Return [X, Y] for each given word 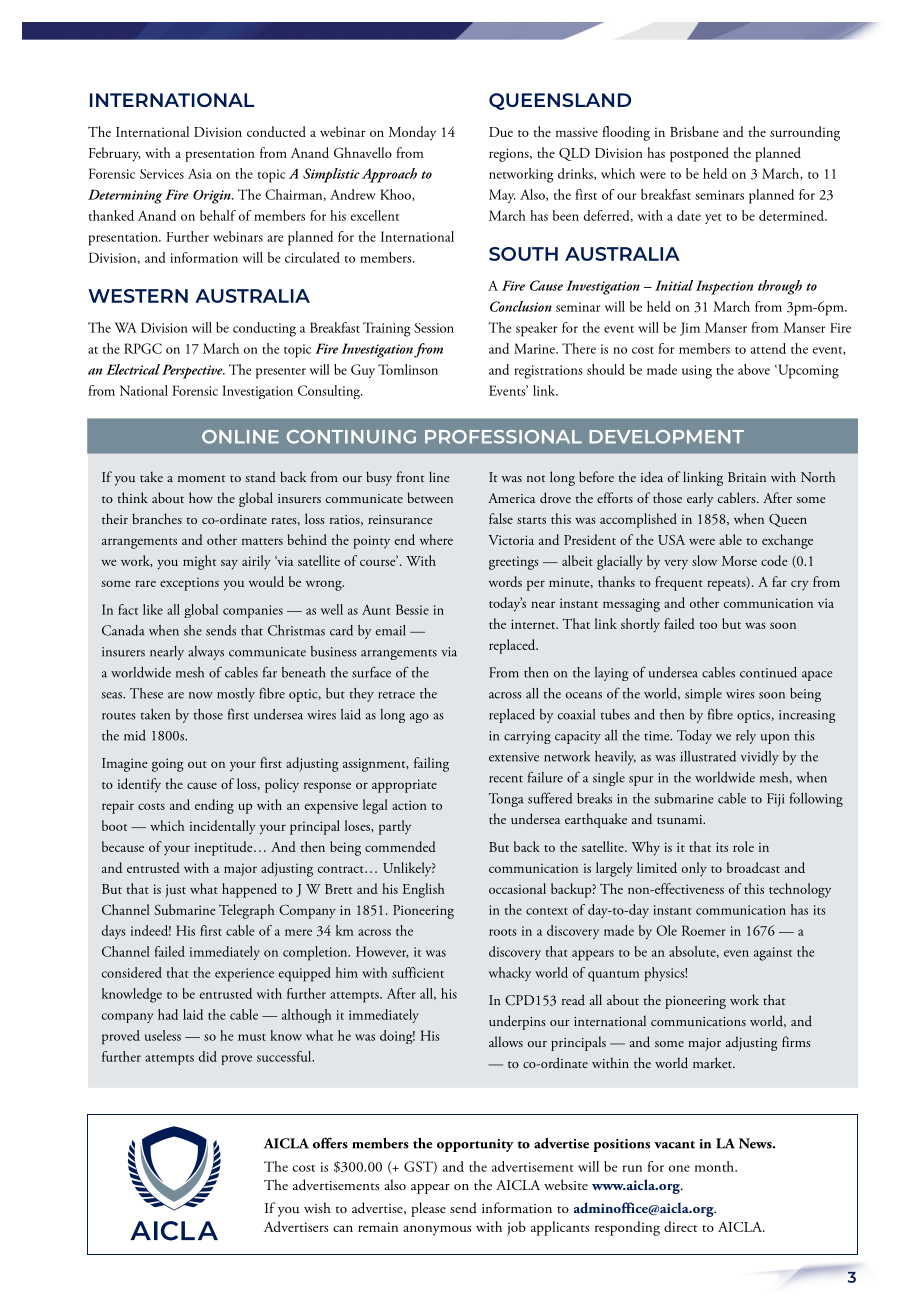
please [428, 1209]
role [743, 846]
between [430, 497]
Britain [747, 477]
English [424, 890]
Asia [200, 174]
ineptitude [225, 848]
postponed [699, 154]
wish [317, 1207]
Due [501, 132]
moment [201, 478]
